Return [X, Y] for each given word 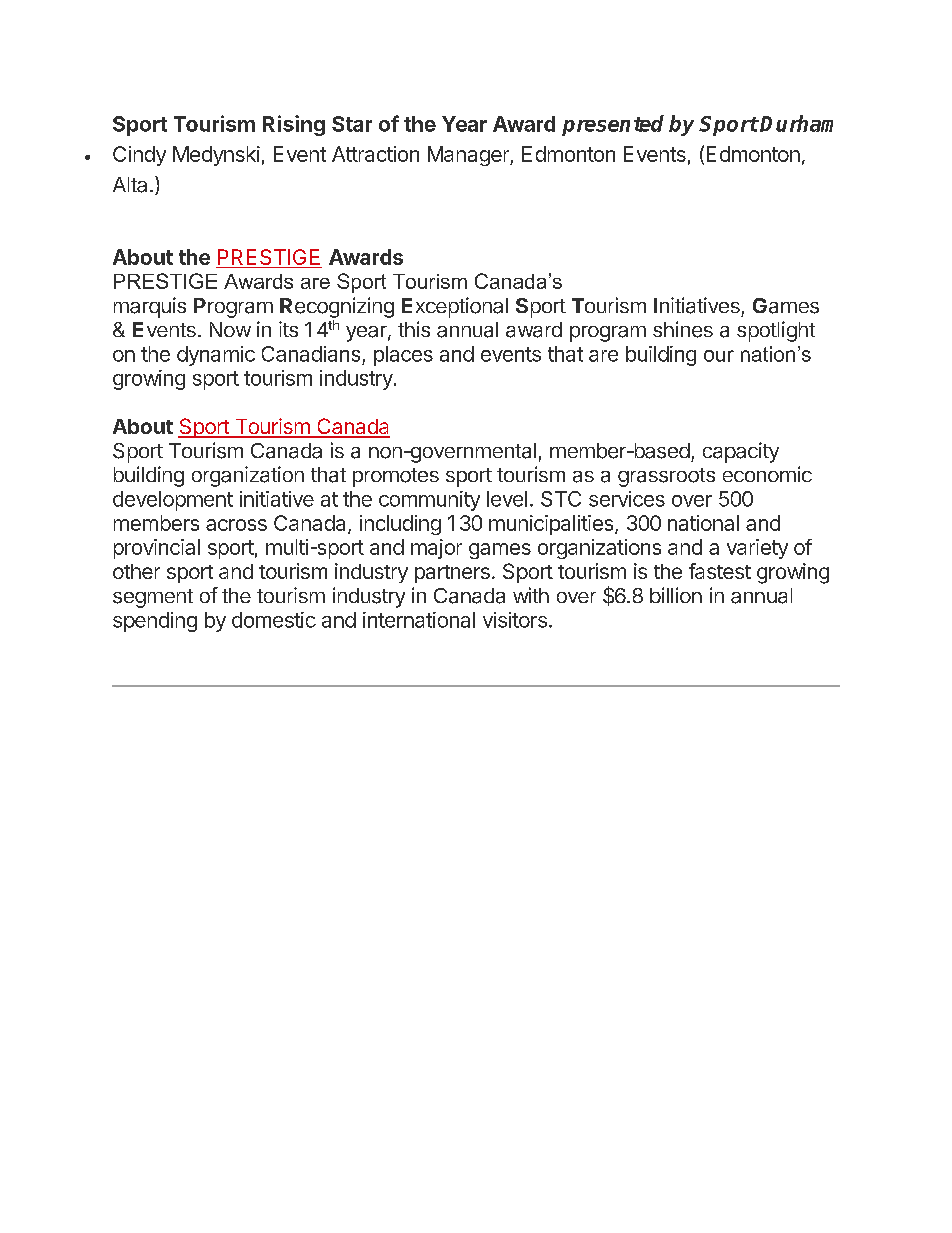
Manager [469, 156]
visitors [515, 620]
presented [613, 125]
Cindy [139, 156]
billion [676, 595]
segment [153, 598]
